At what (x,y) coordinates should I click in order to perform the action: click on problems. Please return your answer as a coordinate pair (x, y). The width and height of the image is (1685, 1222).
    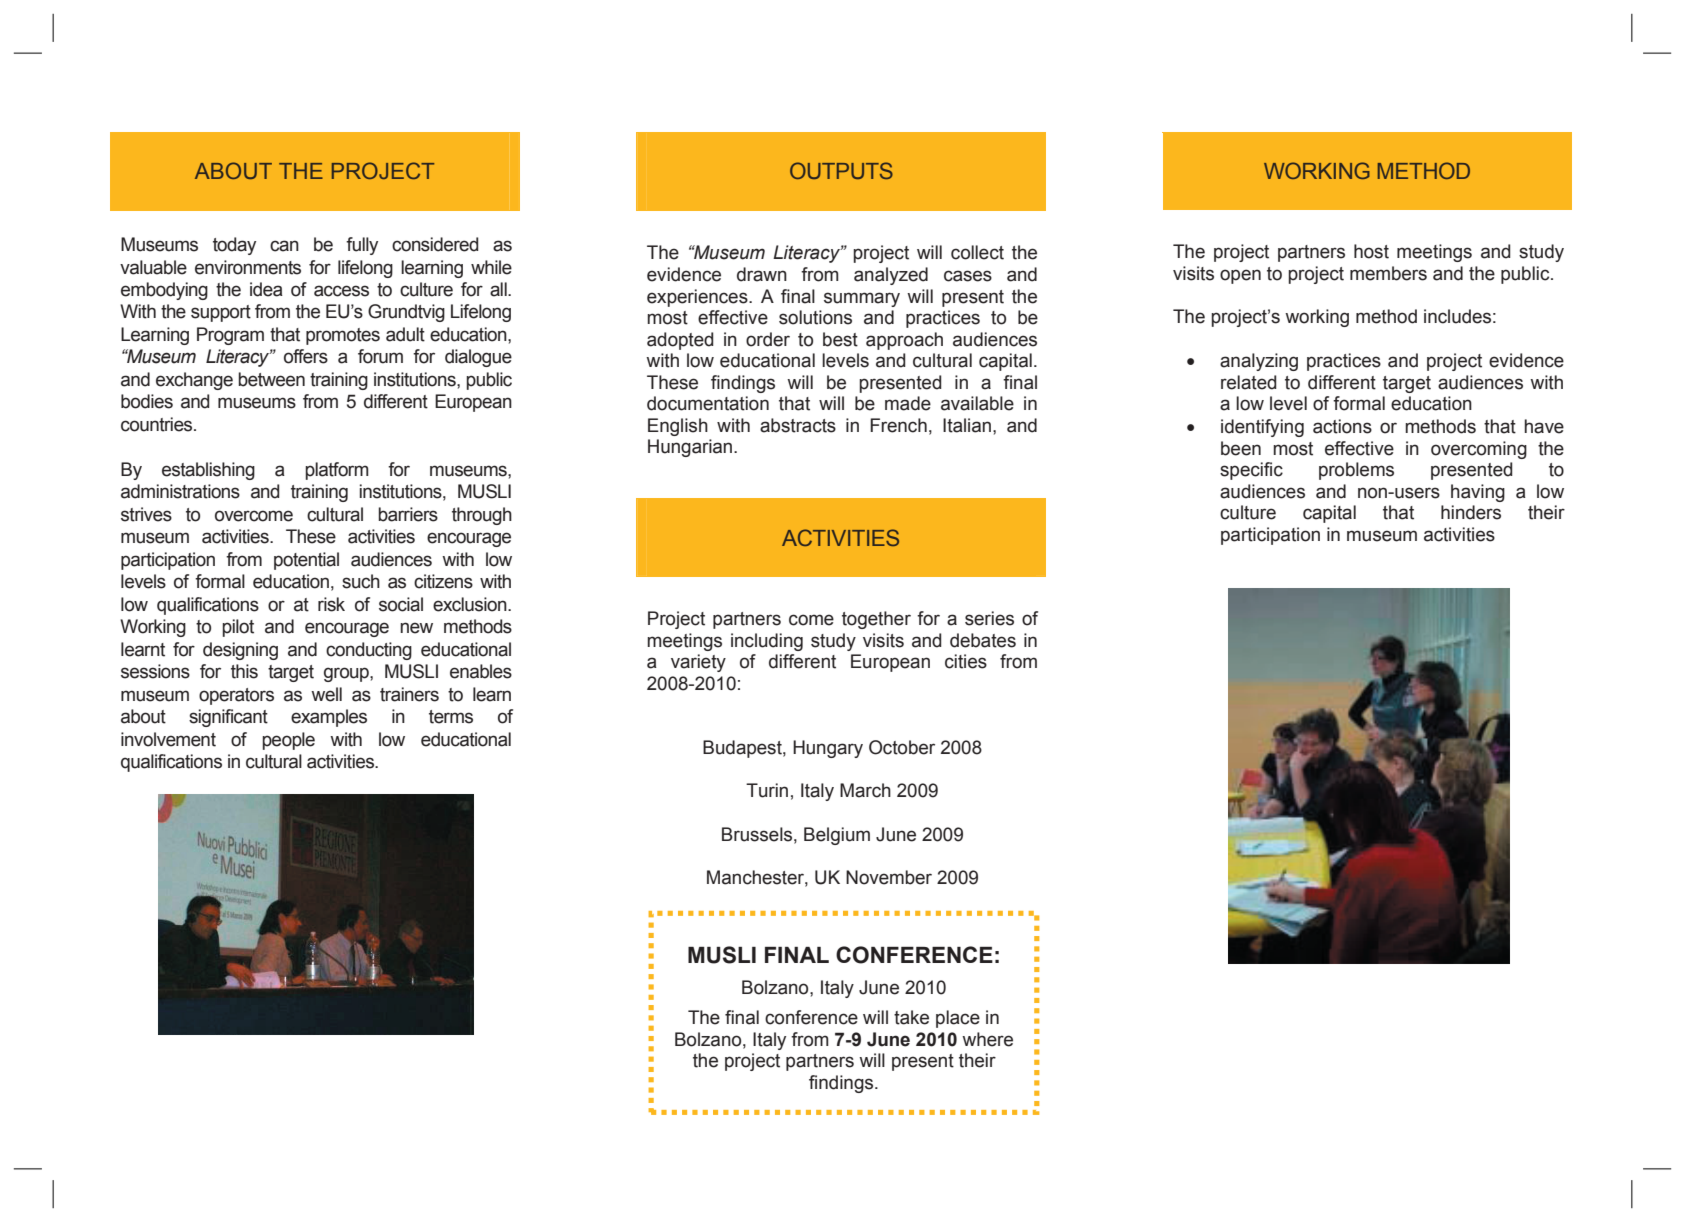
    Looking at the image, I should click on (1356, 471).
